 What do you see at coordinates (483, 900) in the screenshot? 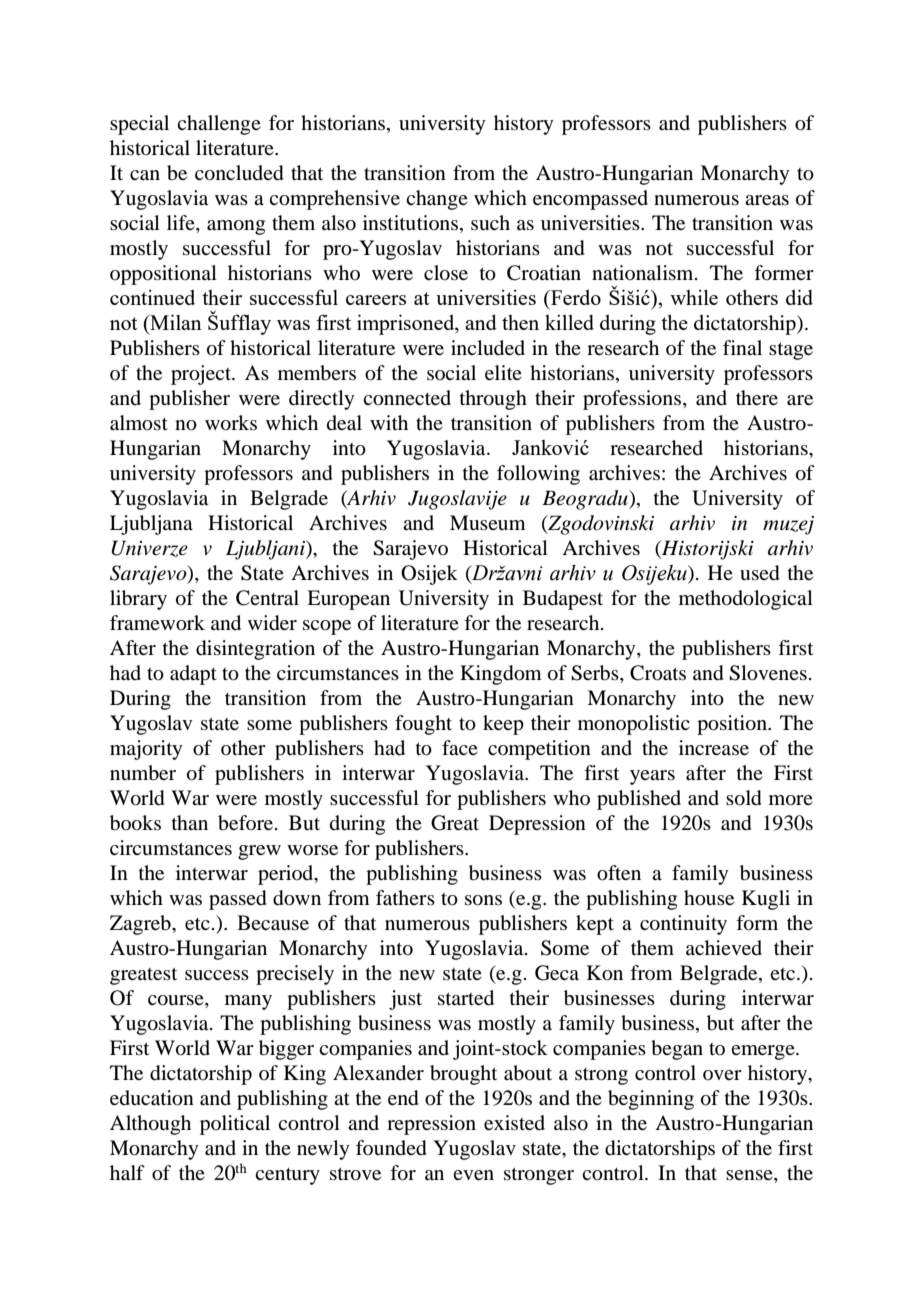
I see `sons` at bounding box center [483, 900].
